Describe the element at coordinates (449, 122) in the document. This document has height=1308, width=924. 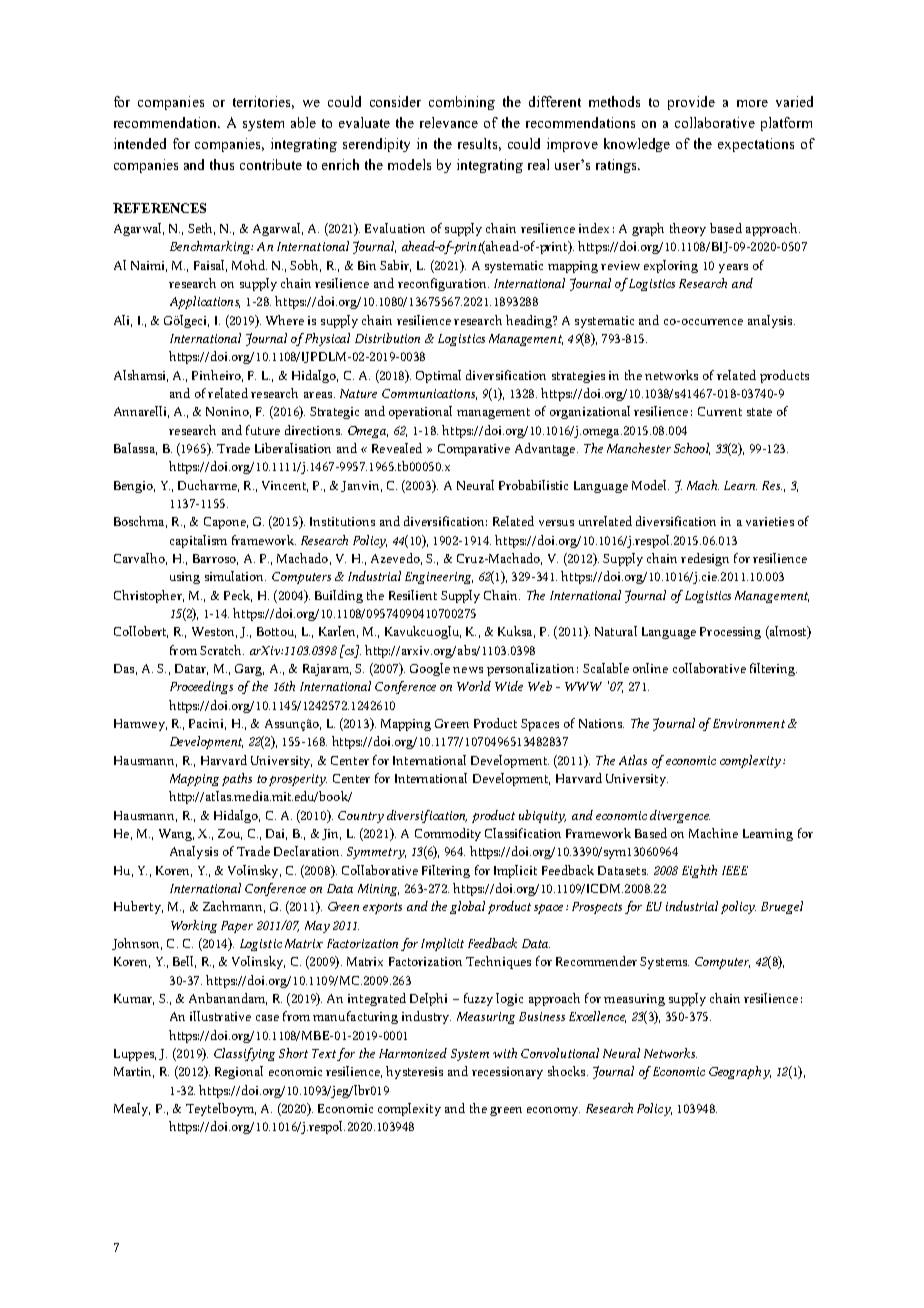
I see `relevance` at that location.
